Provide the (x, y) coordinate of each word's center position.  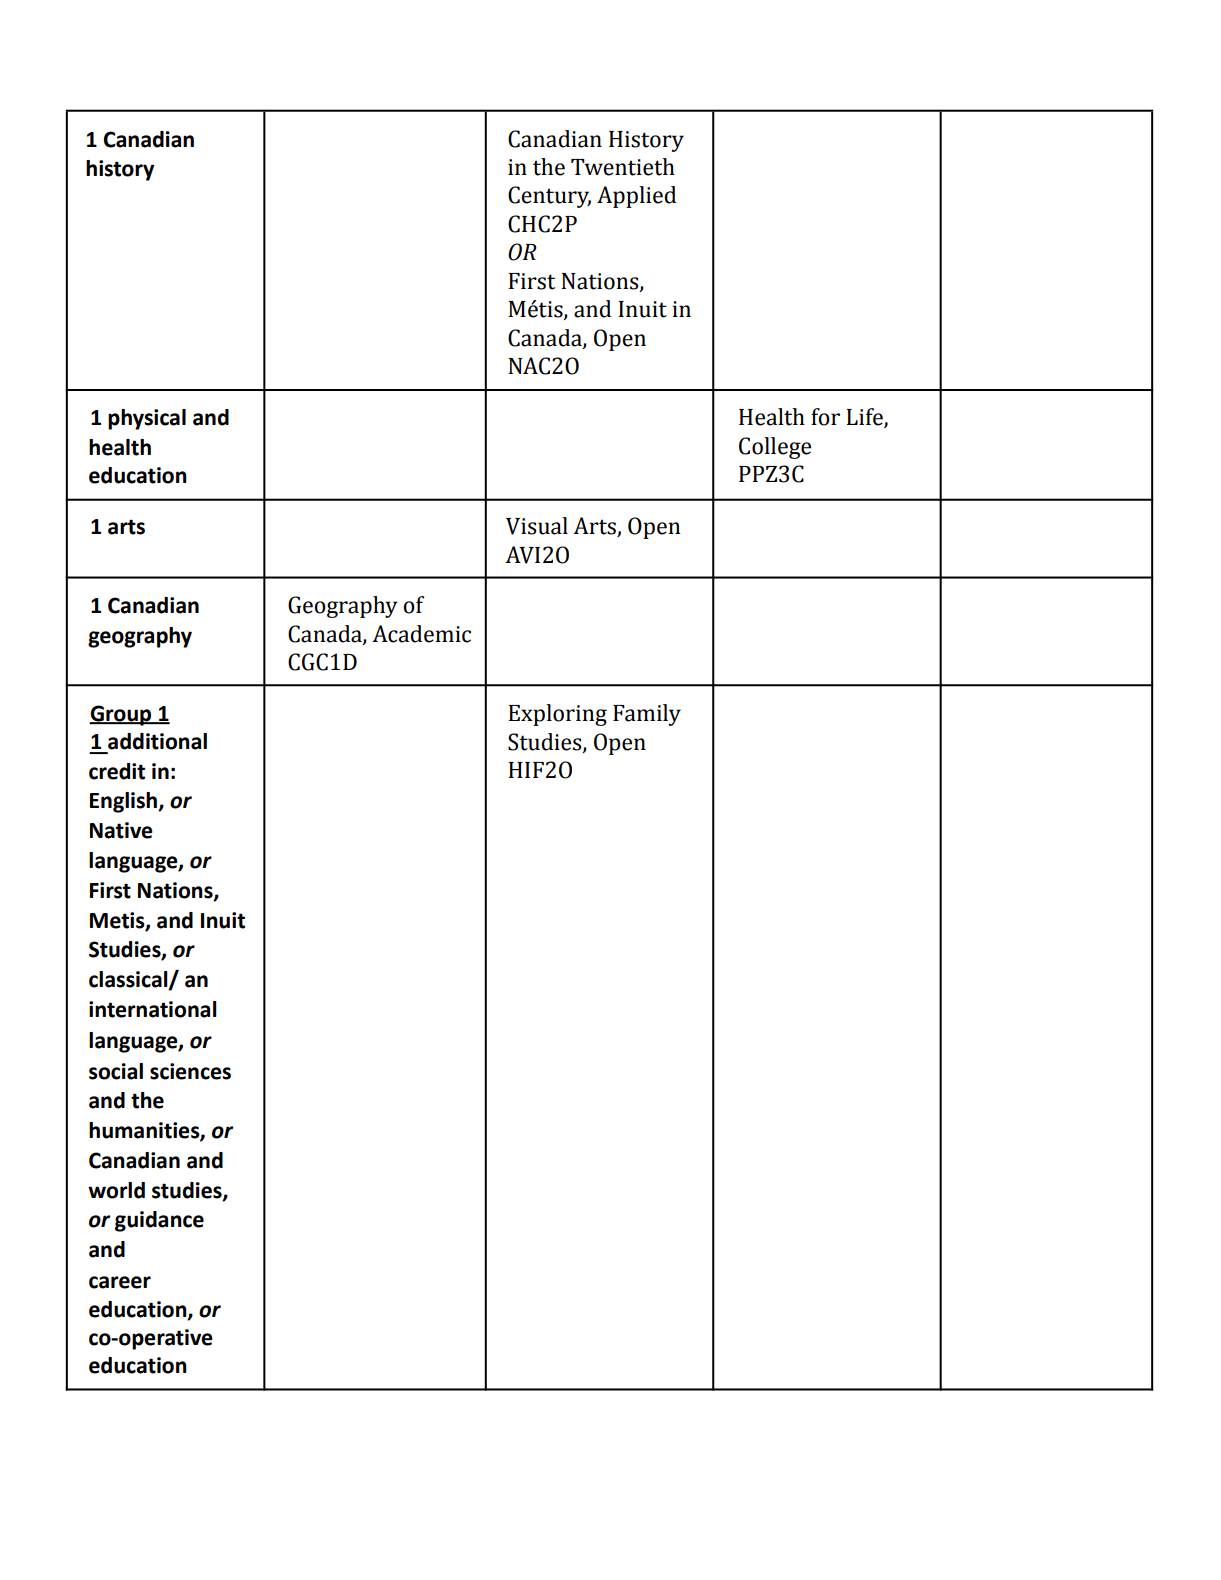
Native (121, 830)
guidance (159, 1221)
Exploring (557, 715)
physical (147, 419)
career (120, 1282)
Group (121, 715)
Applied (636, 197)
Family (647, 715)
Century (549, 197)
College (775, 448)
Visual (537, 526)
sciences (190, 1071)
